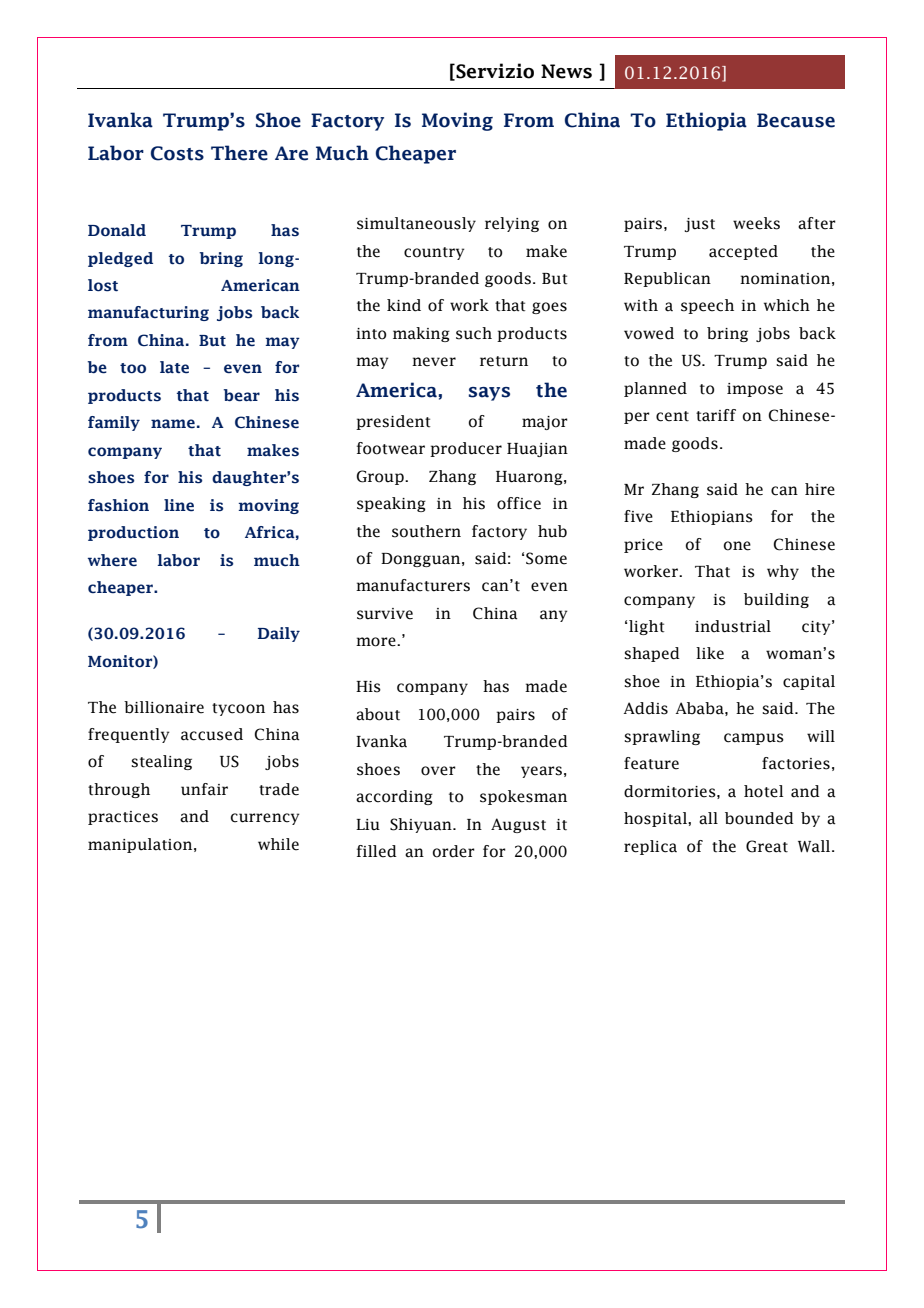  I want to click on where, so click(112, 560).
